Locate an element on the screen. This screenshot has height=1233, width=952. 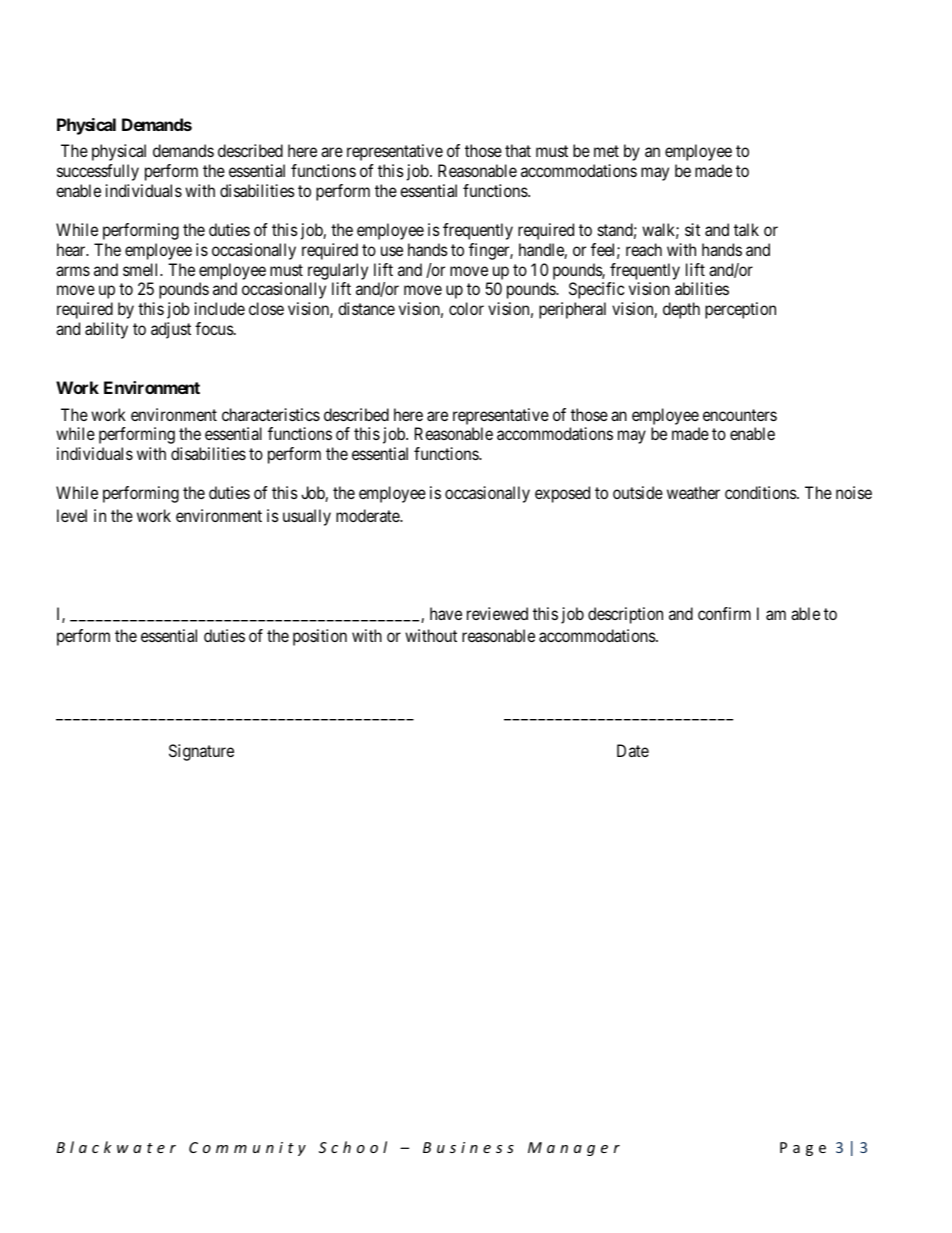
encounters is located at coordinates (740, 415).
